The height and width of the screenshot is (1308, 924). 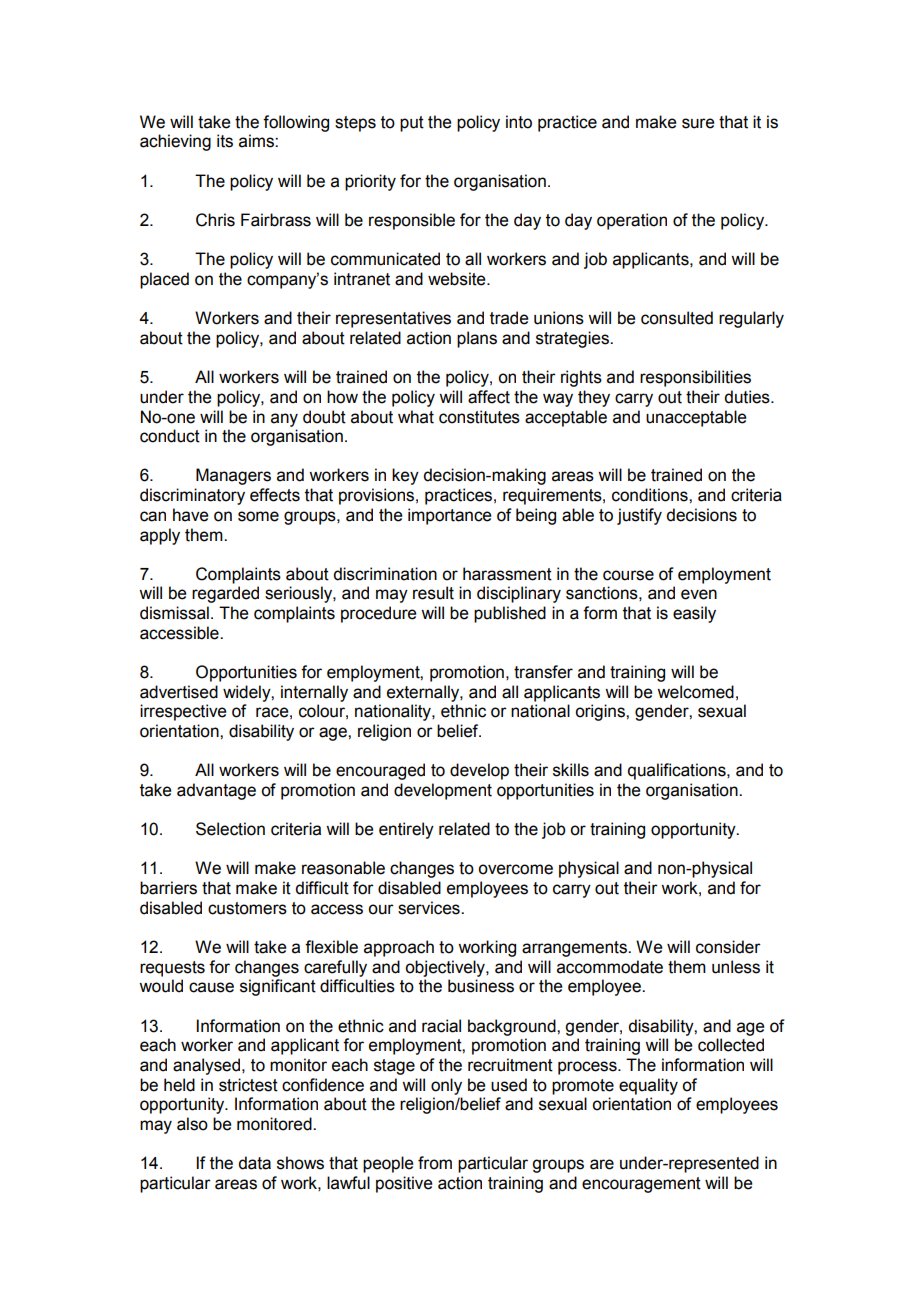 What do you see at coordinates (412, 124) in the screenshot?
I see `put` at bounding box center [412, 124].
